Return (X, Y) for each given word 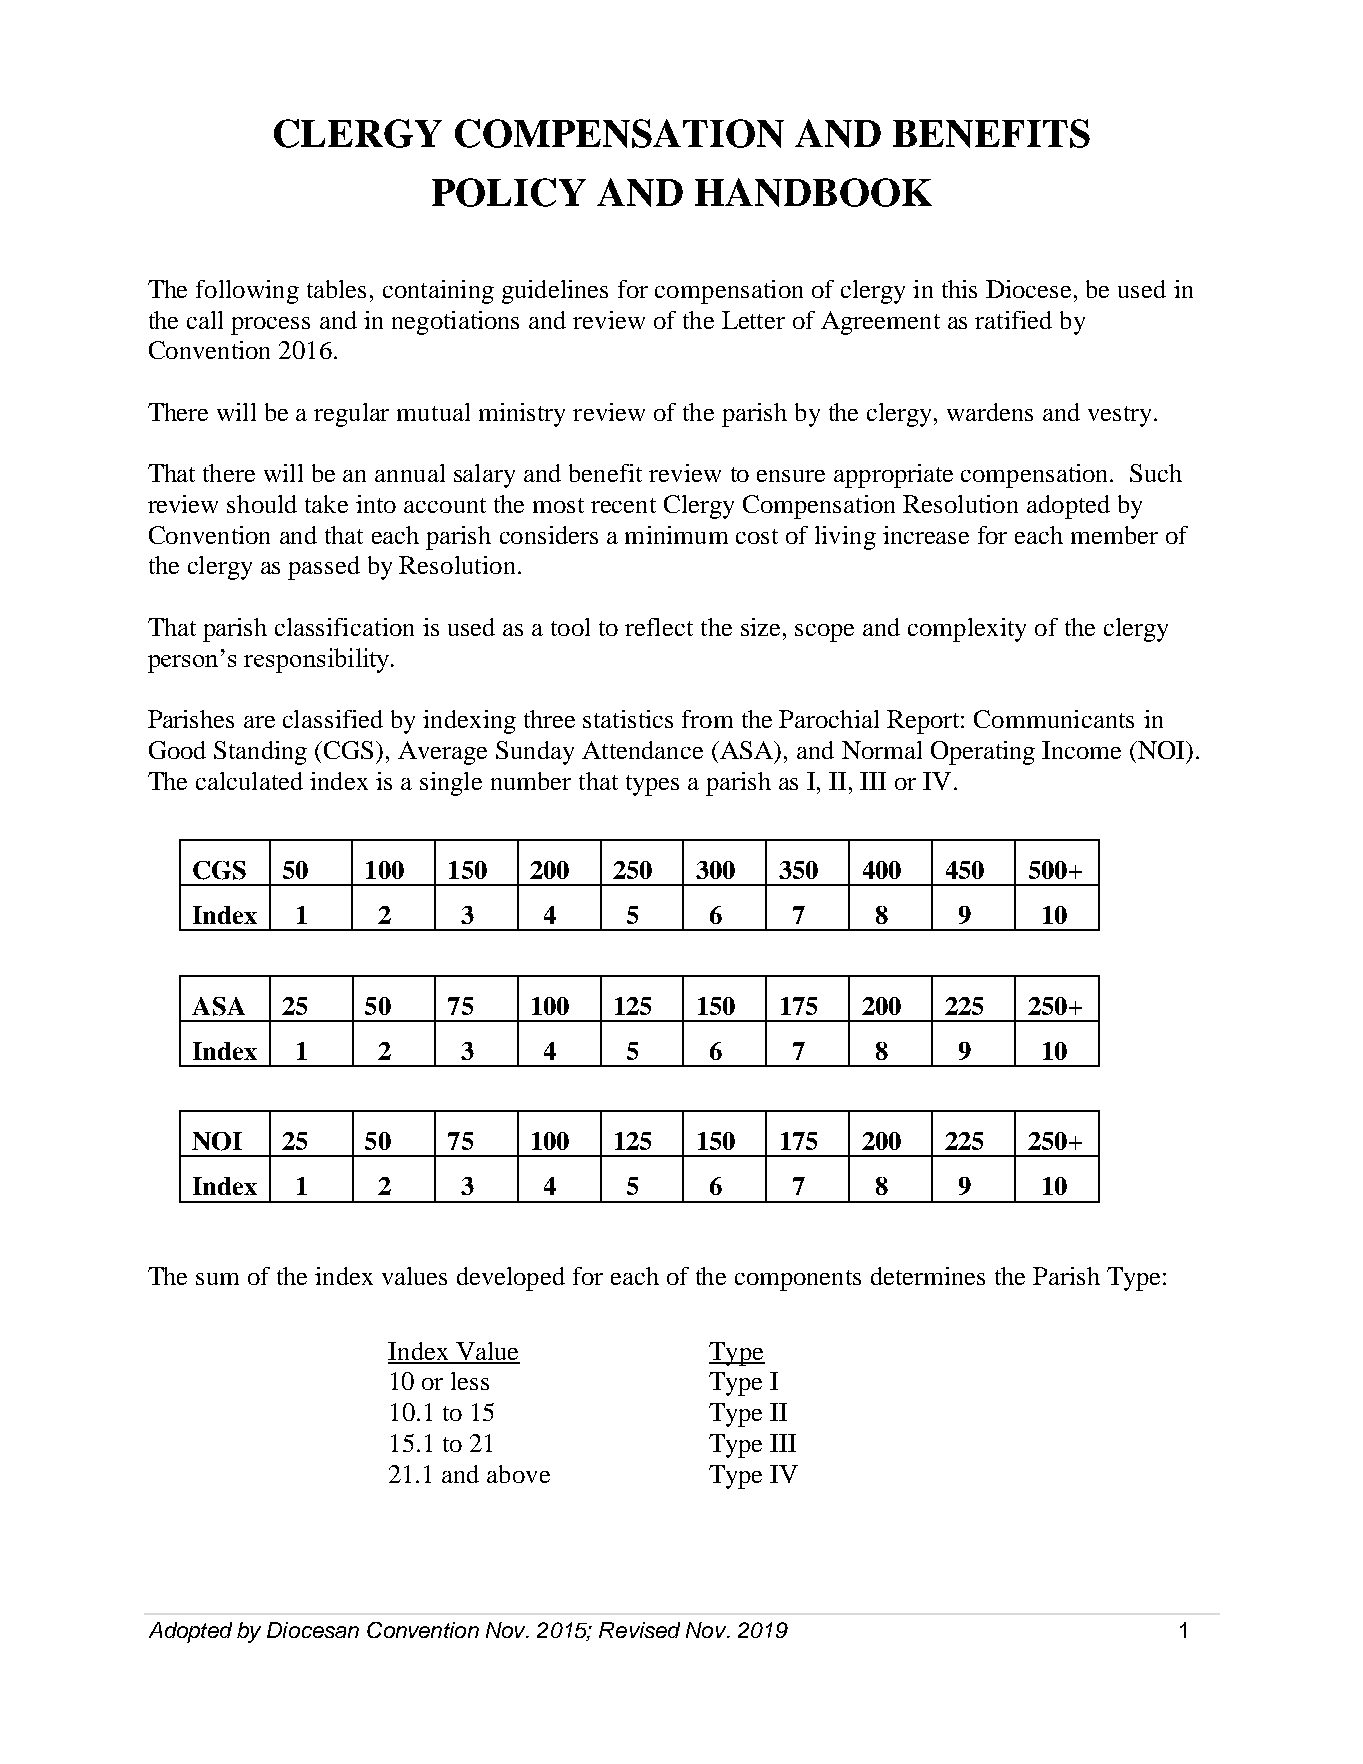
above (518, 1474)
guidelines (555, 292)
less (470, 1381)
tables (336, 289)
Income (1081, 750)
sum (217, 1279)
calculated (249, 781)
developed (511, 1279)
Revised (639, 1630)
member (1114, 535)
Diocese (1028, 289)
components (798, 1280)
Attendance (642, 750)
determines (928, 1276)
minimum (676, 535)
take (326, 504)
